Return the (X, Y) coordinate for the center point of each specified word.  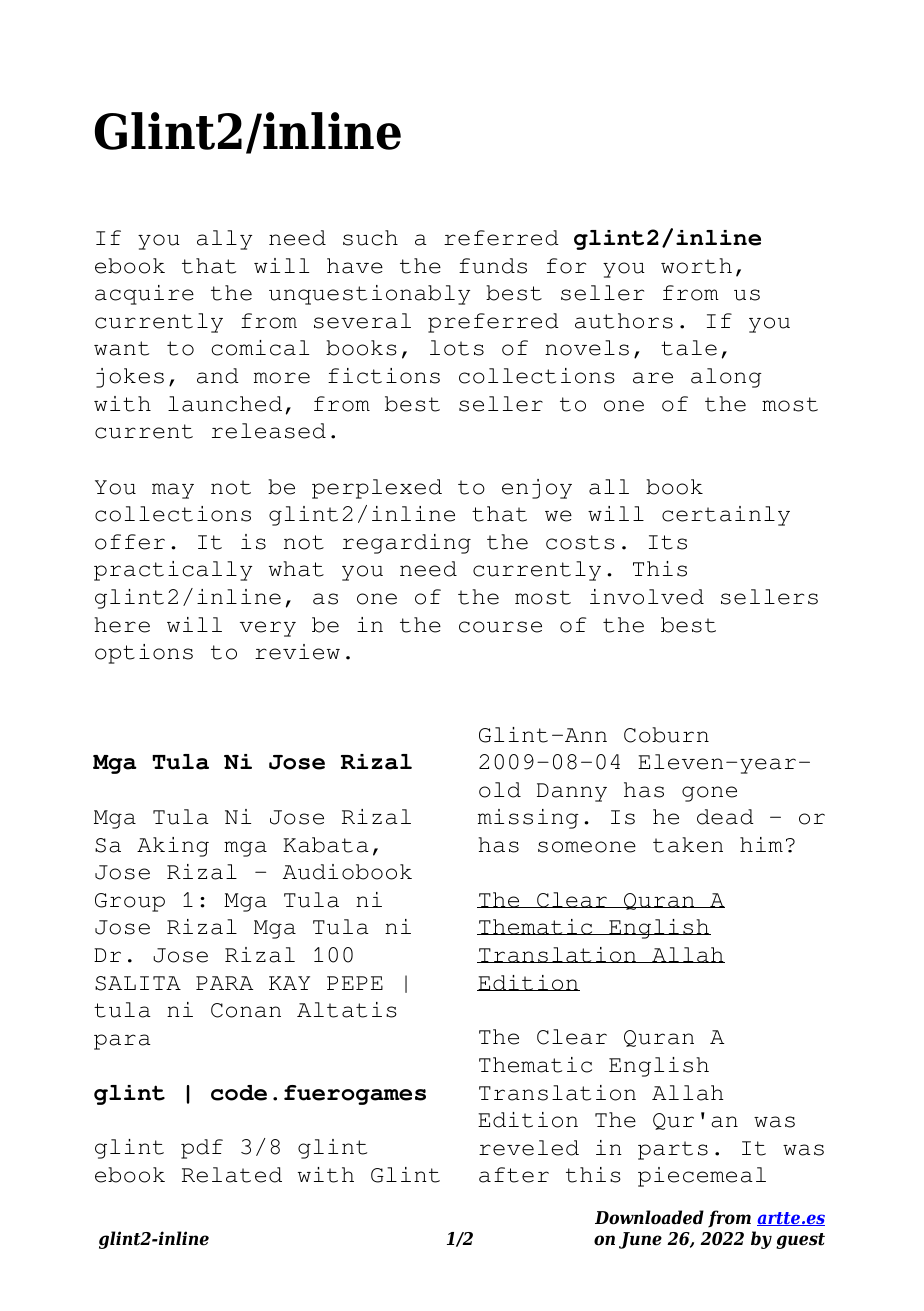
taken (688, 845)
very (268, 629)
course (500, 627)
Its (668, 542)
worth (696, 266)
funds (493, 266)
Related (232, 1175)
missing (528, 819)
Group (130, 902)
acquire (144, 295)
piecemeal (702, 1177)
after (514, 1175)
